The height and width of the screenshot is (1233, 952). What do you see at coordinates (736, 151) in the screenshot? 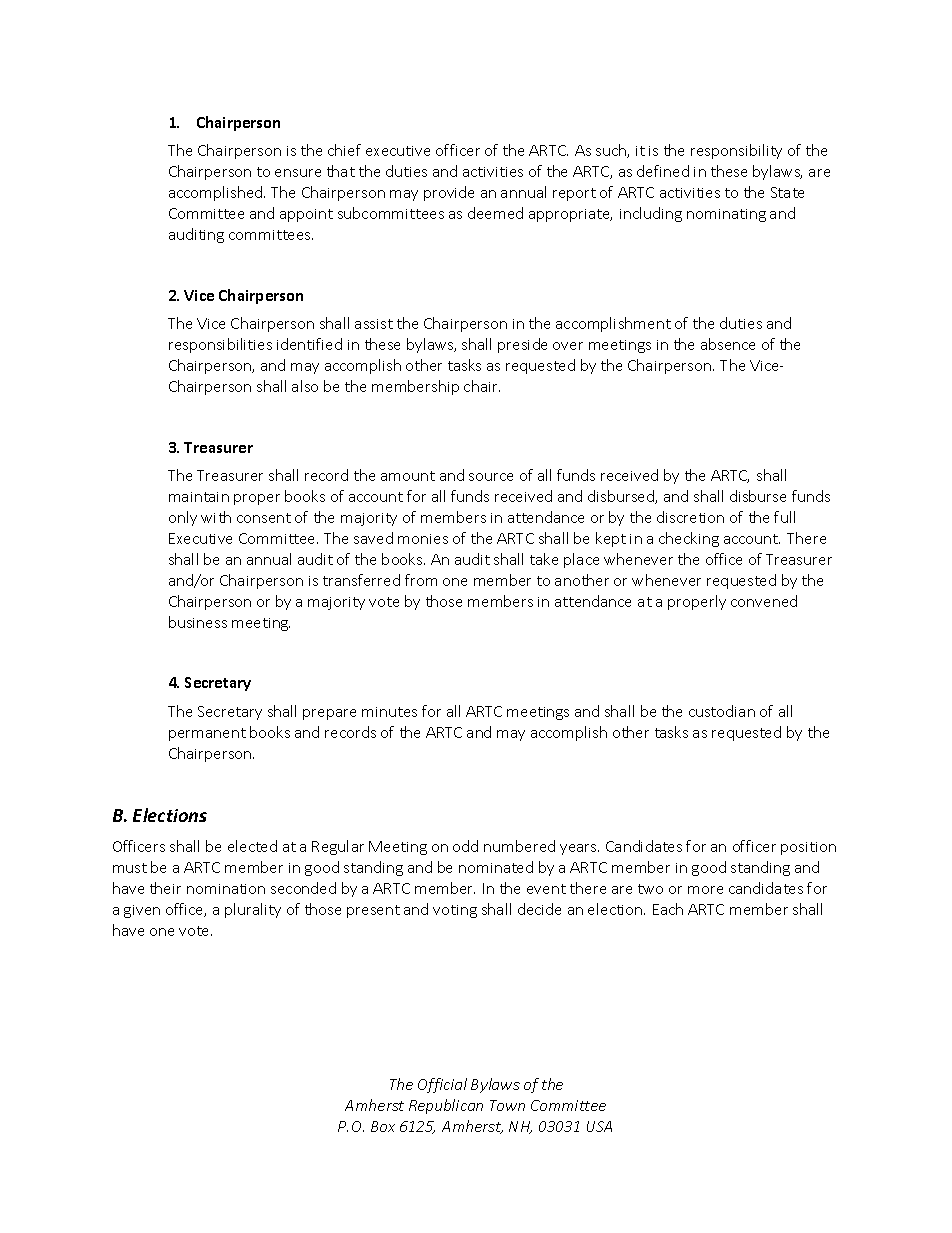
I see `responsibility` at bounding box center [736, 151].
